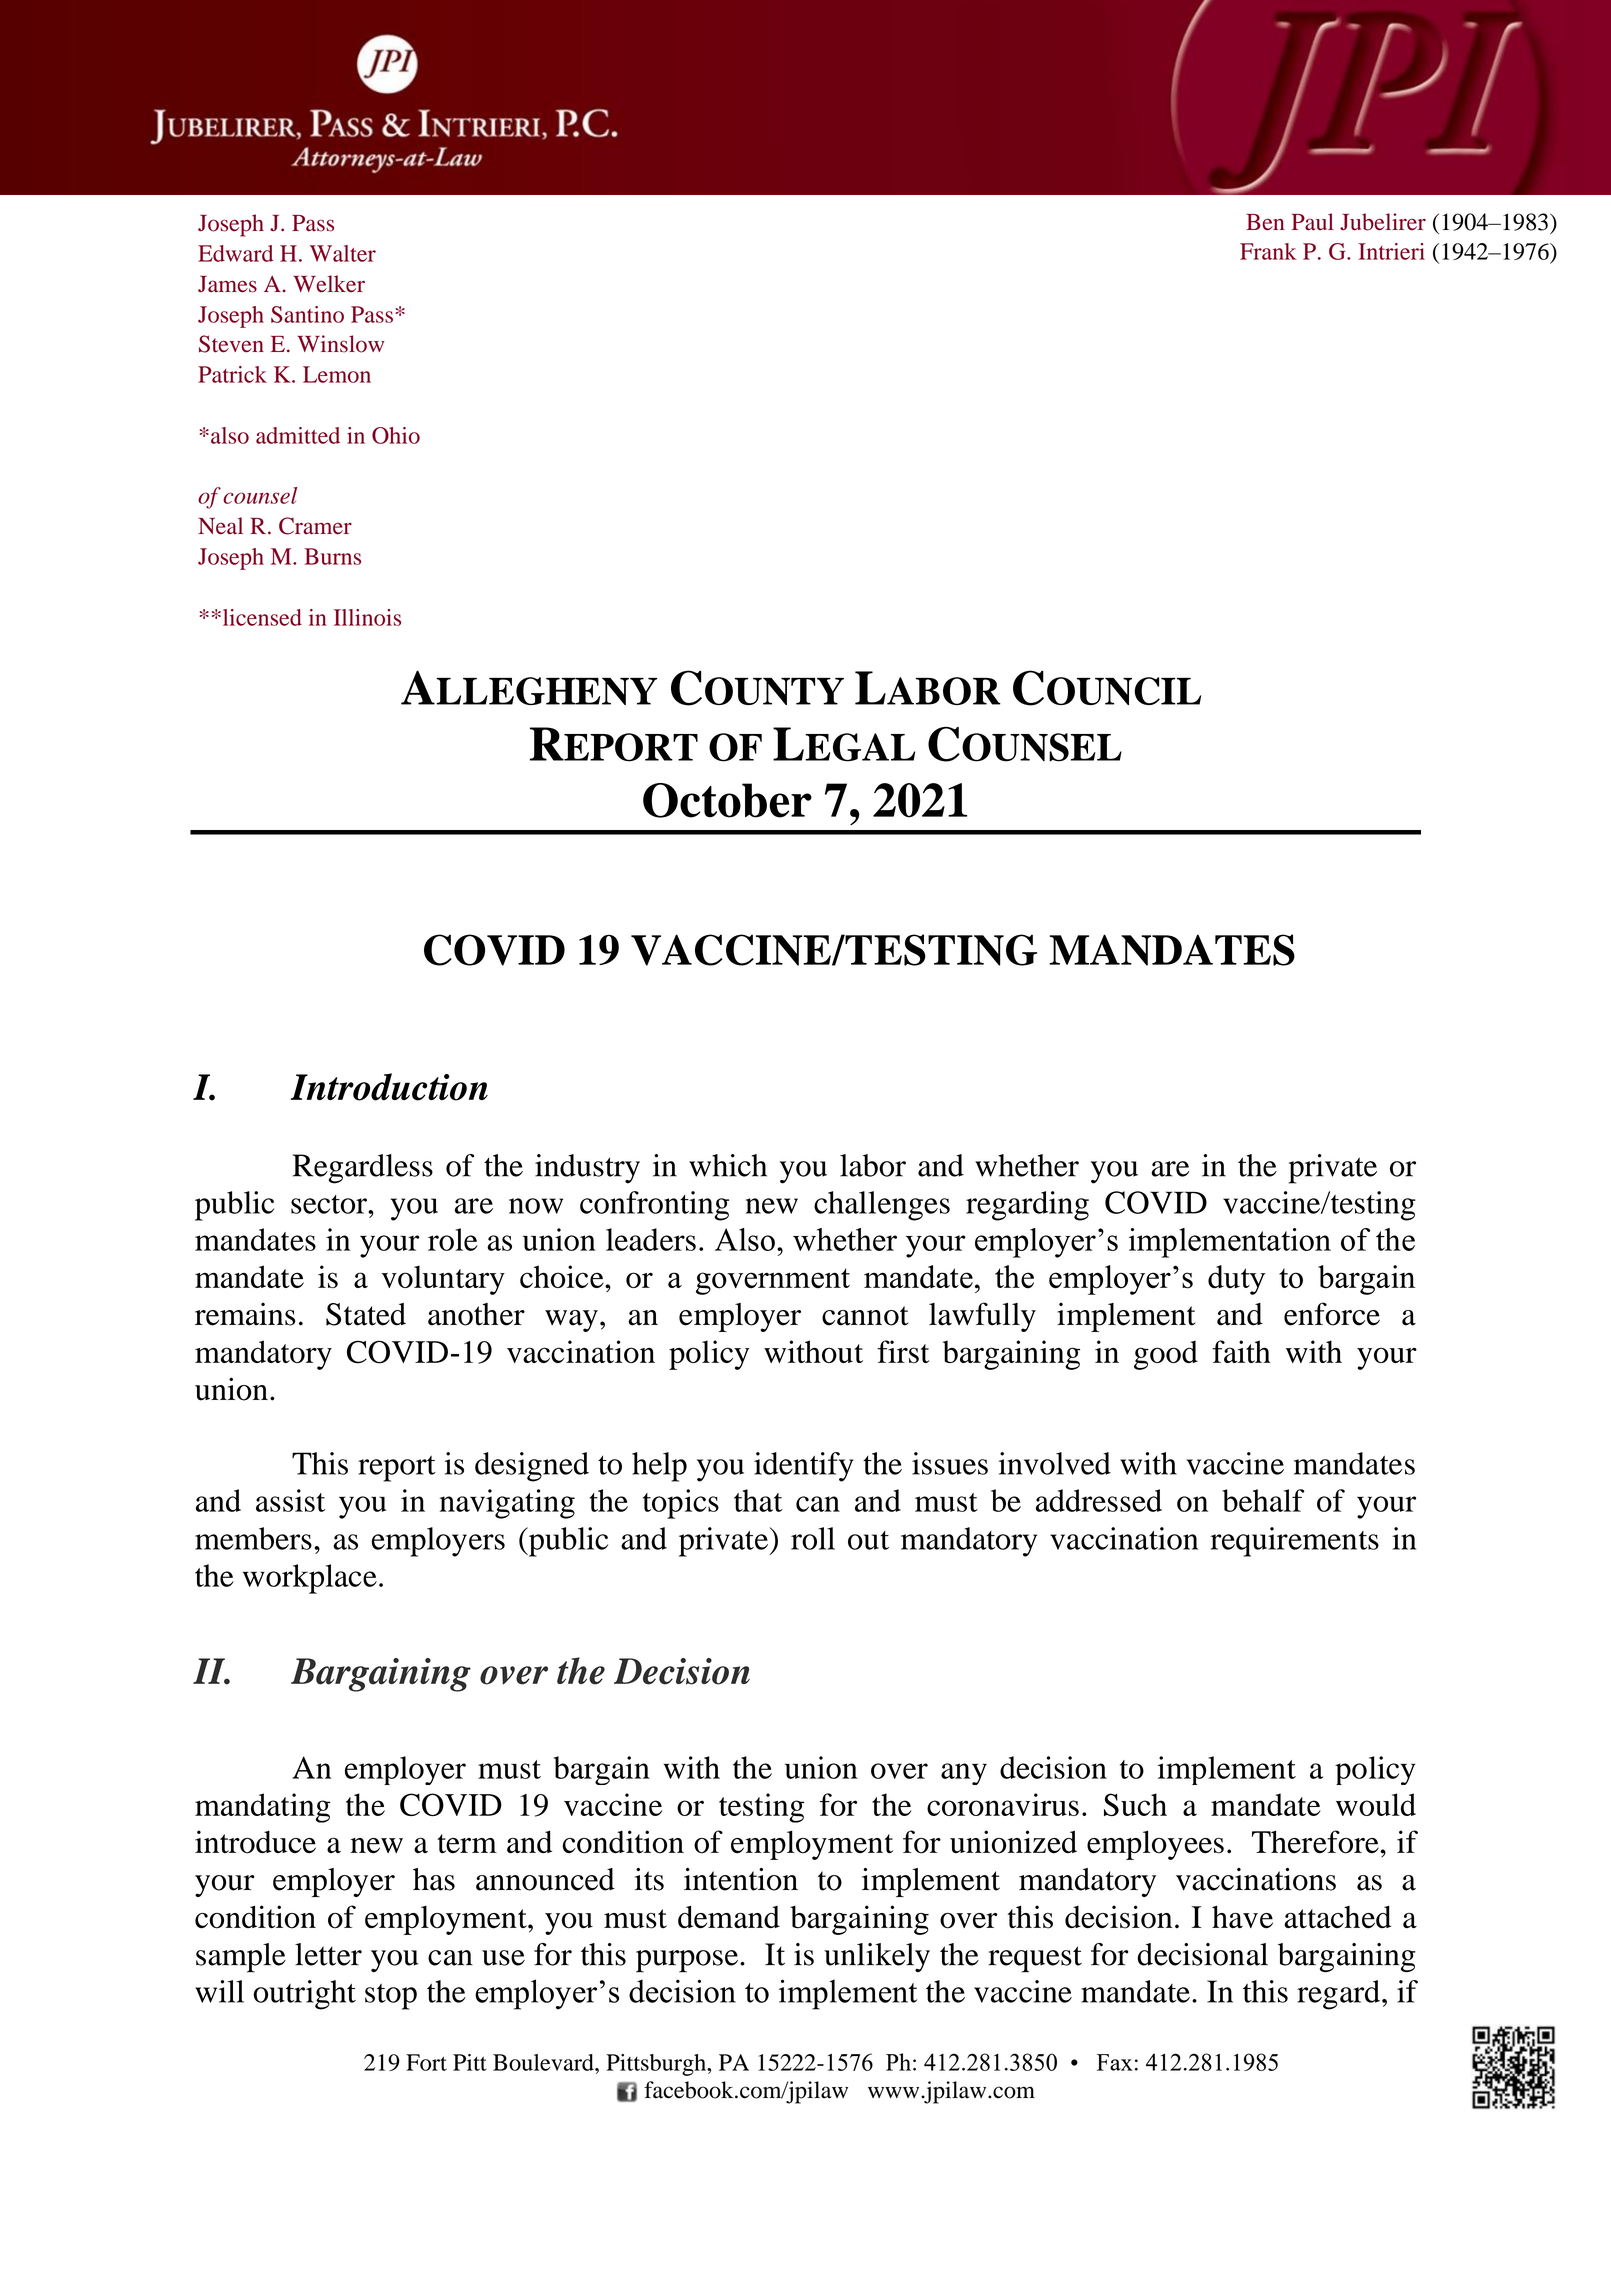 This screenshot has height=2276, width=1611. Describe the element at coordinates (290, 1500) in the screenshot. I see `assist` at that location.
